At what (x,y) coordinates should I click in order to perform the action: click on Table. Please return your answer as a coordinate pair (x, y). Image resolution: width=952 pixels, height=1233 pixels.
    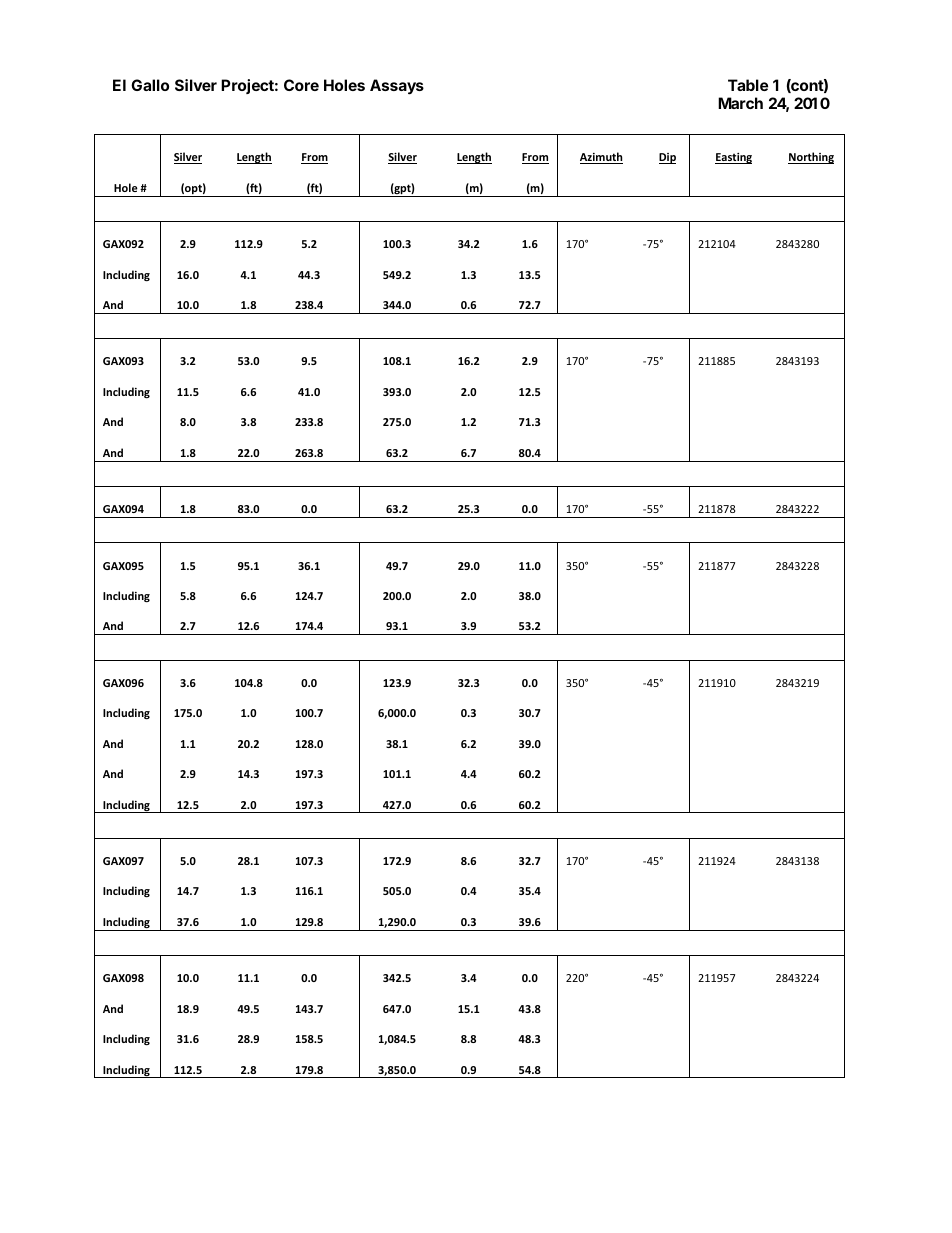
    Looking at the image, I should click on (748, 85).
